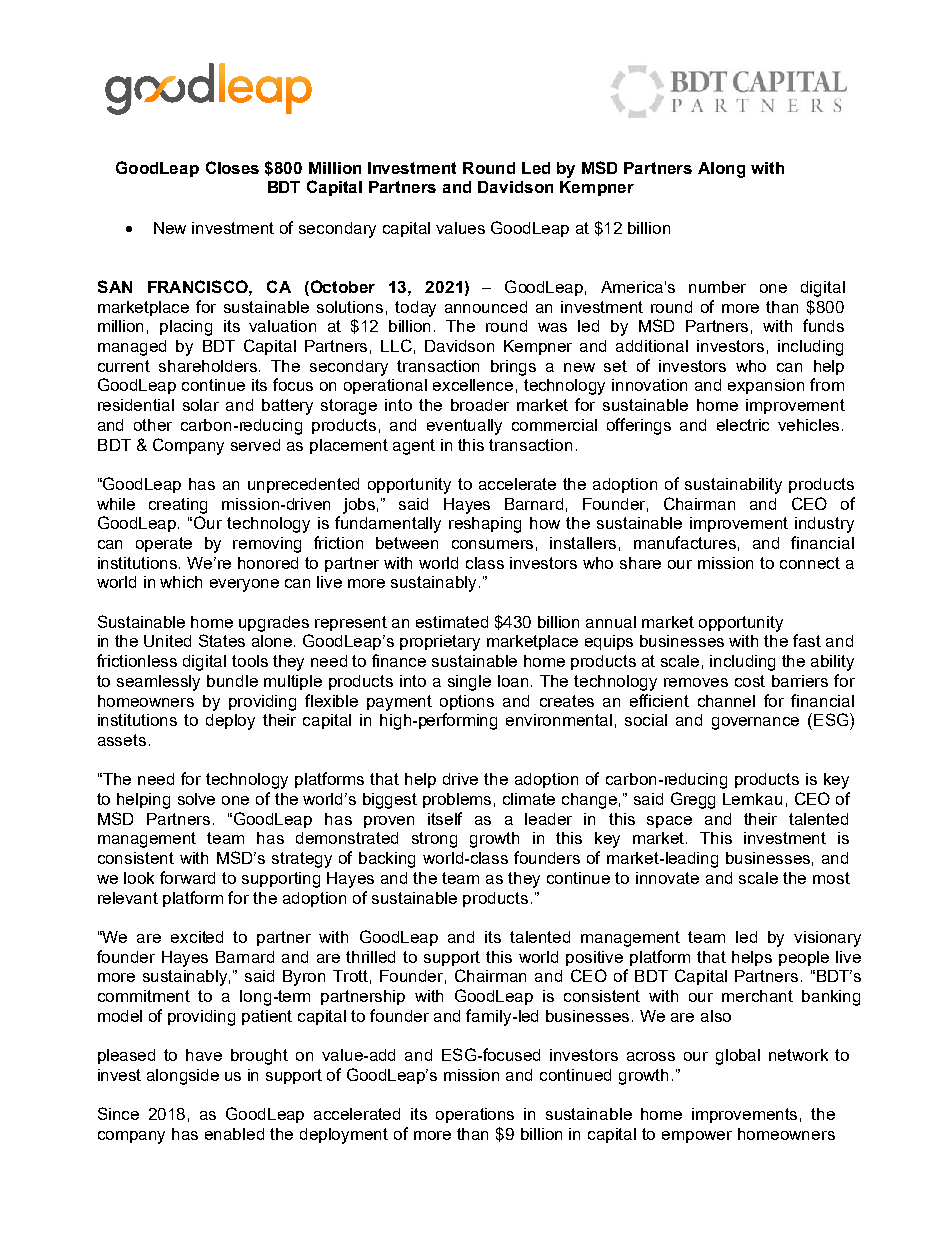 The width and height of the screenshot is (952, 1233). Describe the element at coordinates (486, 307) in the screenshot. I see `announced` at that location.
